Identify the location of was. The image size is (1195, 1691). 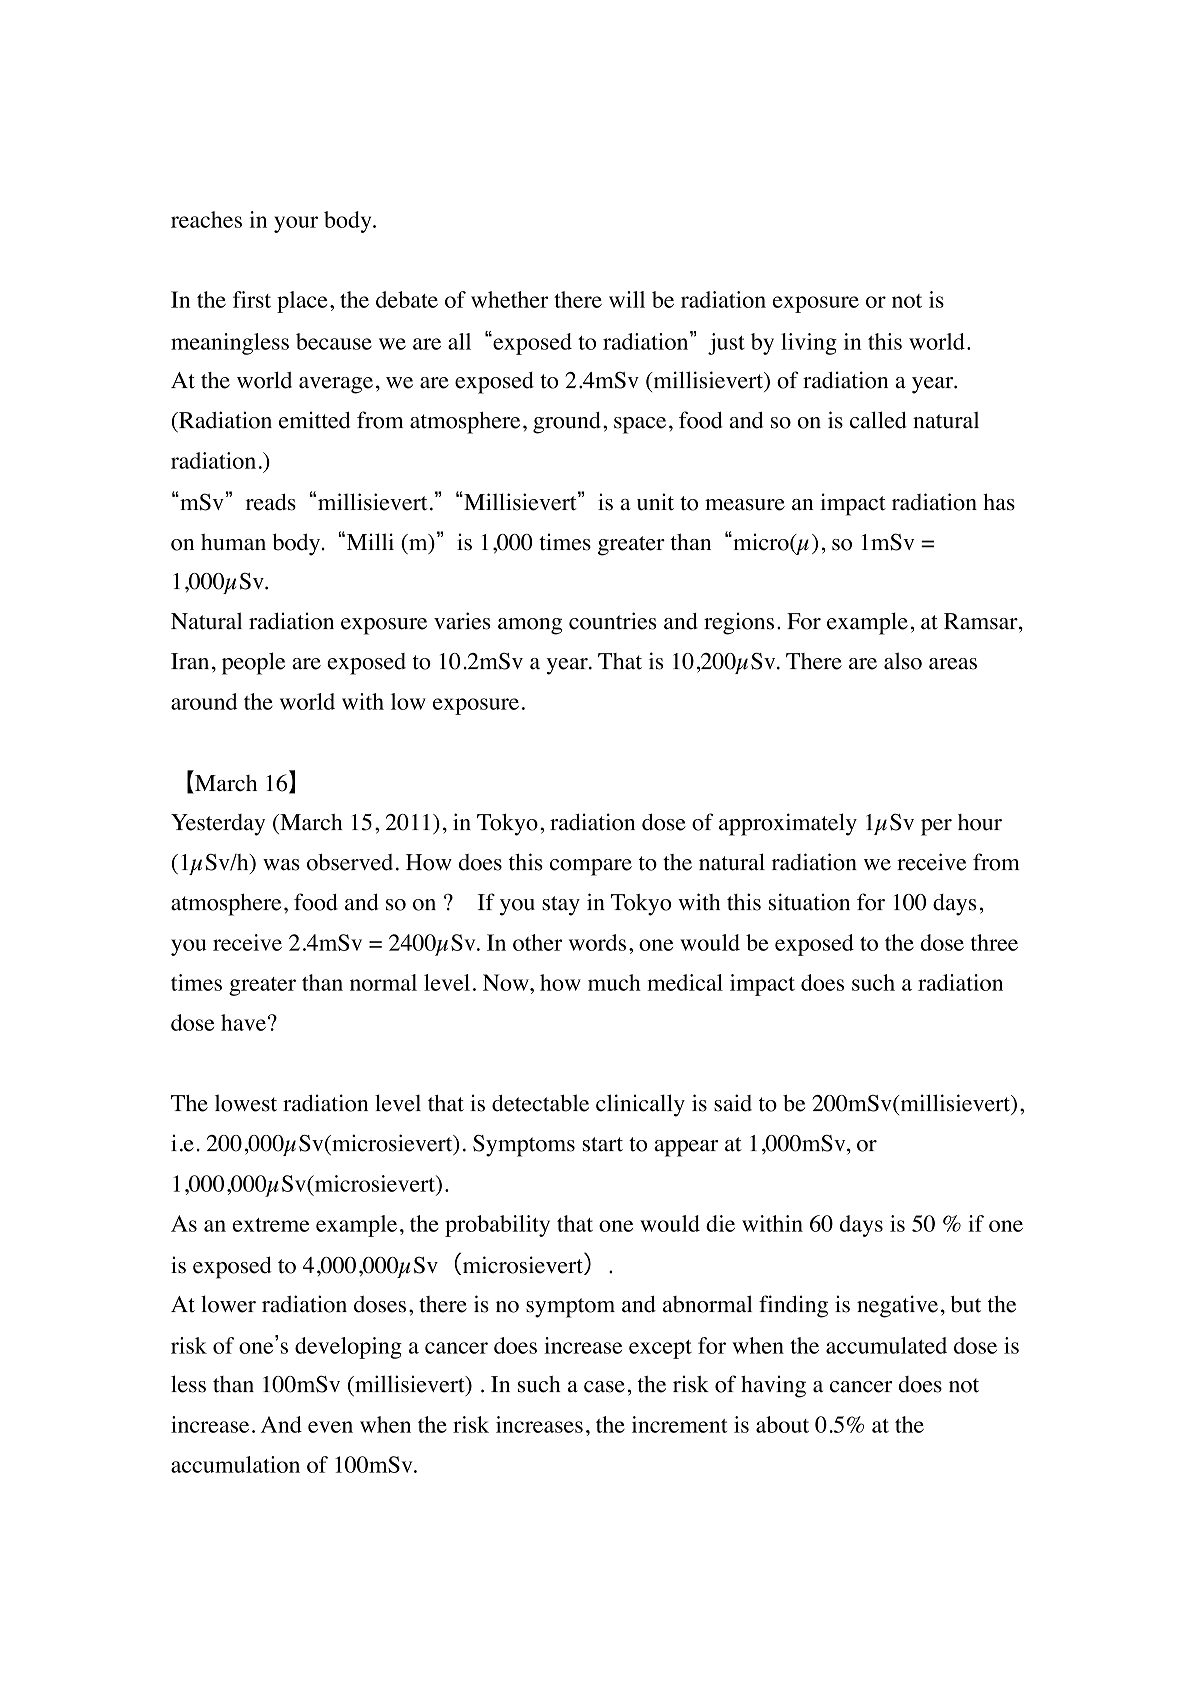
(281, 865).
